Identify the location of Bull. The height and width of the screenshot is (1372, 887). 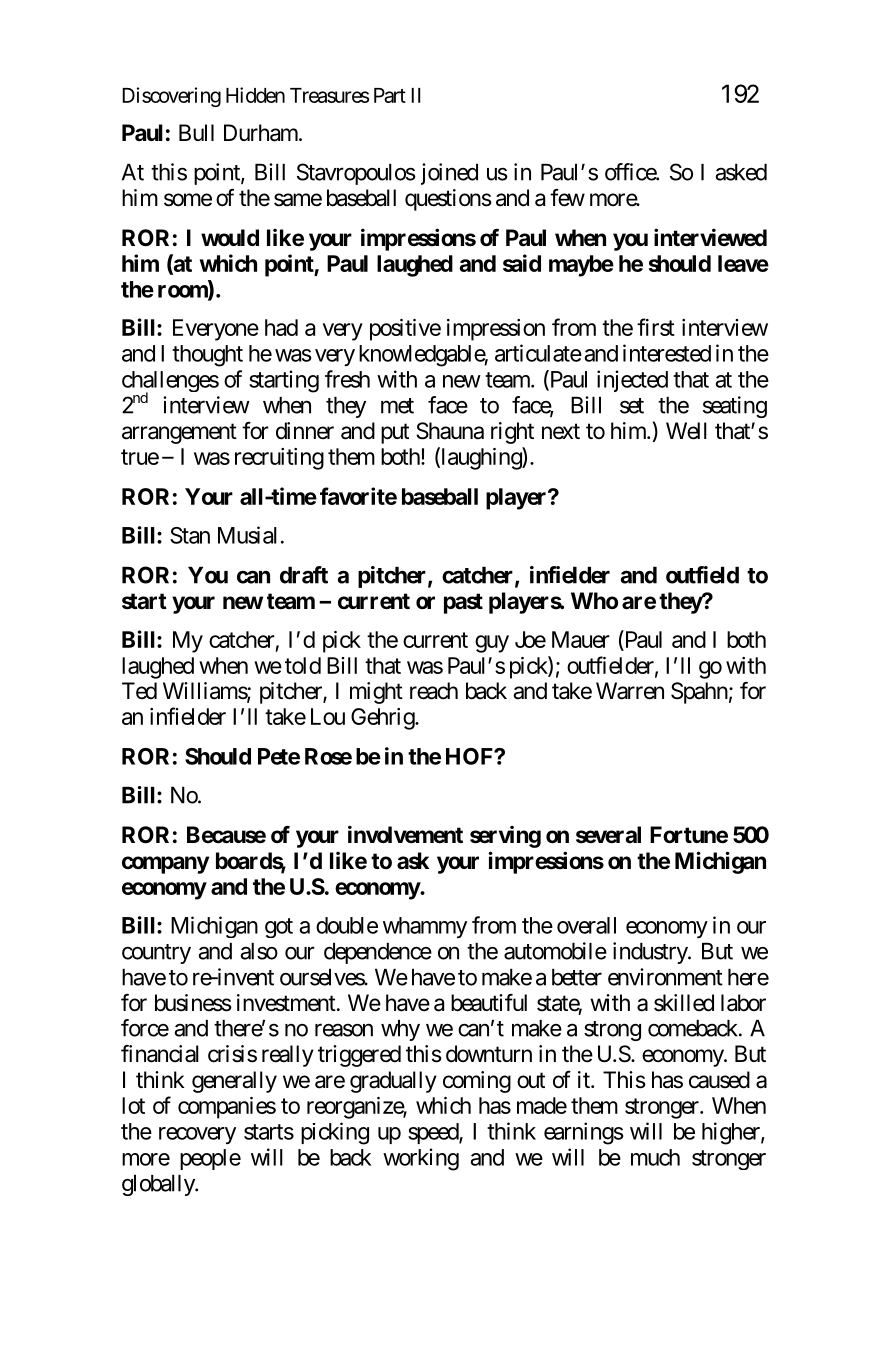
(196, 132).
